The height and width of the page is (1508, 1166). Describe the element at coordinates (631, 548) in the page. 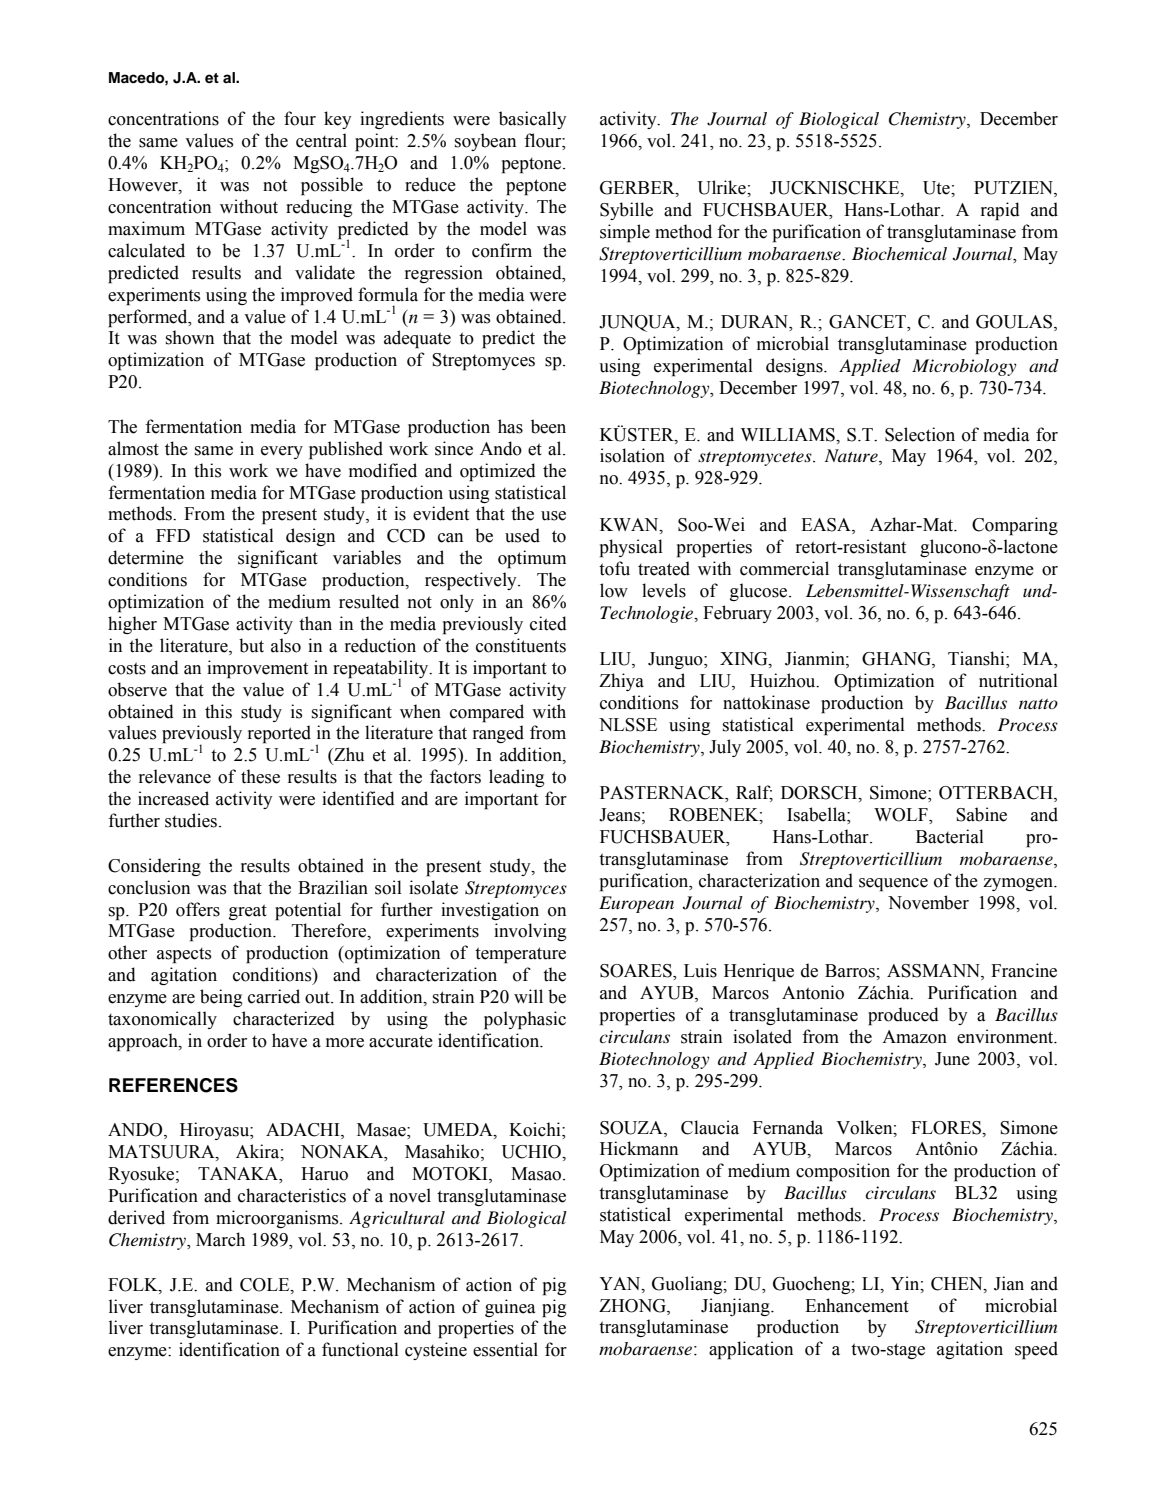

I see `physical` at that location.
